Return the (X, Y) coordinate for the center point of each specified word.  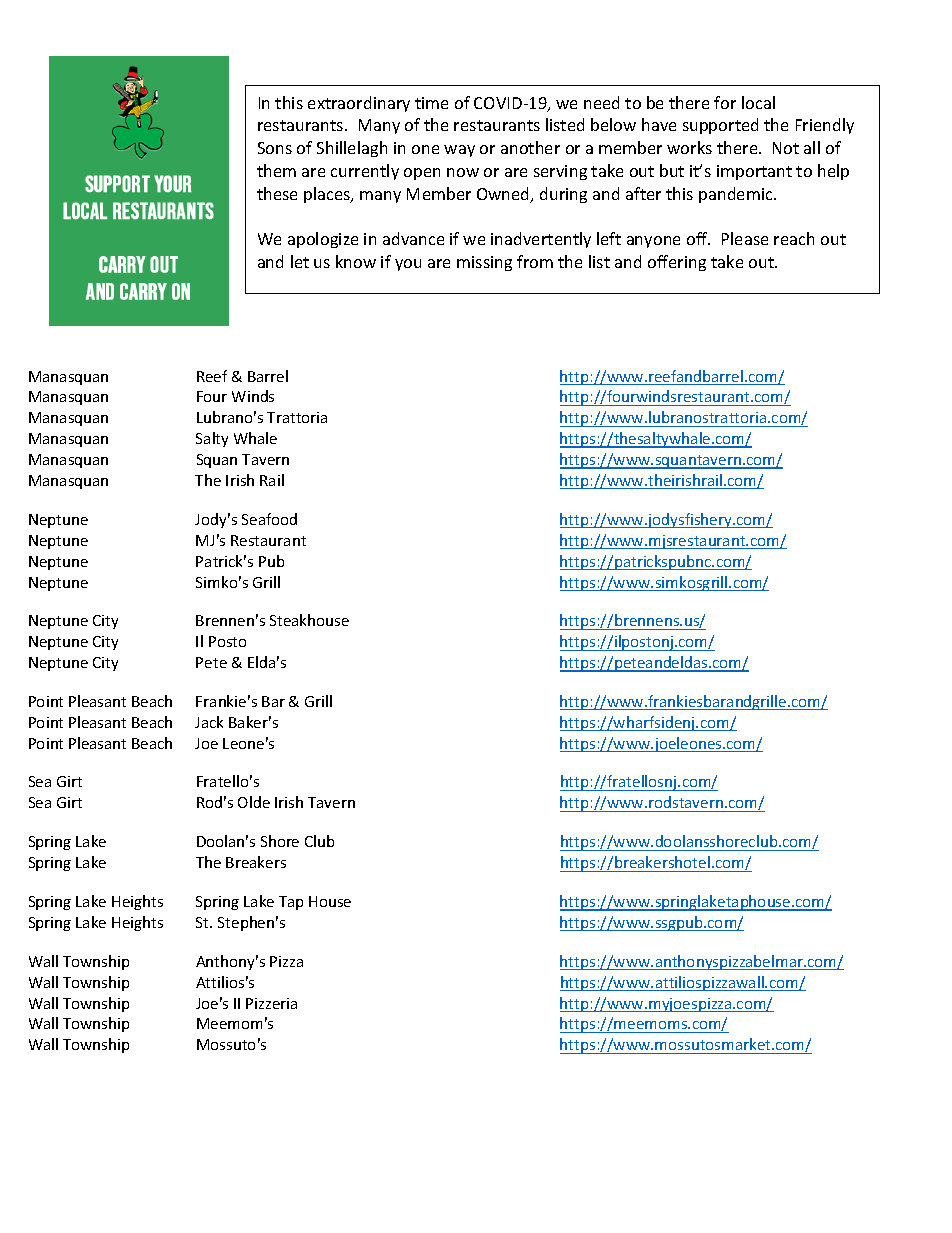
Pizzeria (271, 1003)
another (530, 147)
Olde (254, 802)
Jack (209, 722)
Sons (275, 148)
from (535, 261)
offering (677, 263)
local (758, 102)
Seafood (269, 519)
